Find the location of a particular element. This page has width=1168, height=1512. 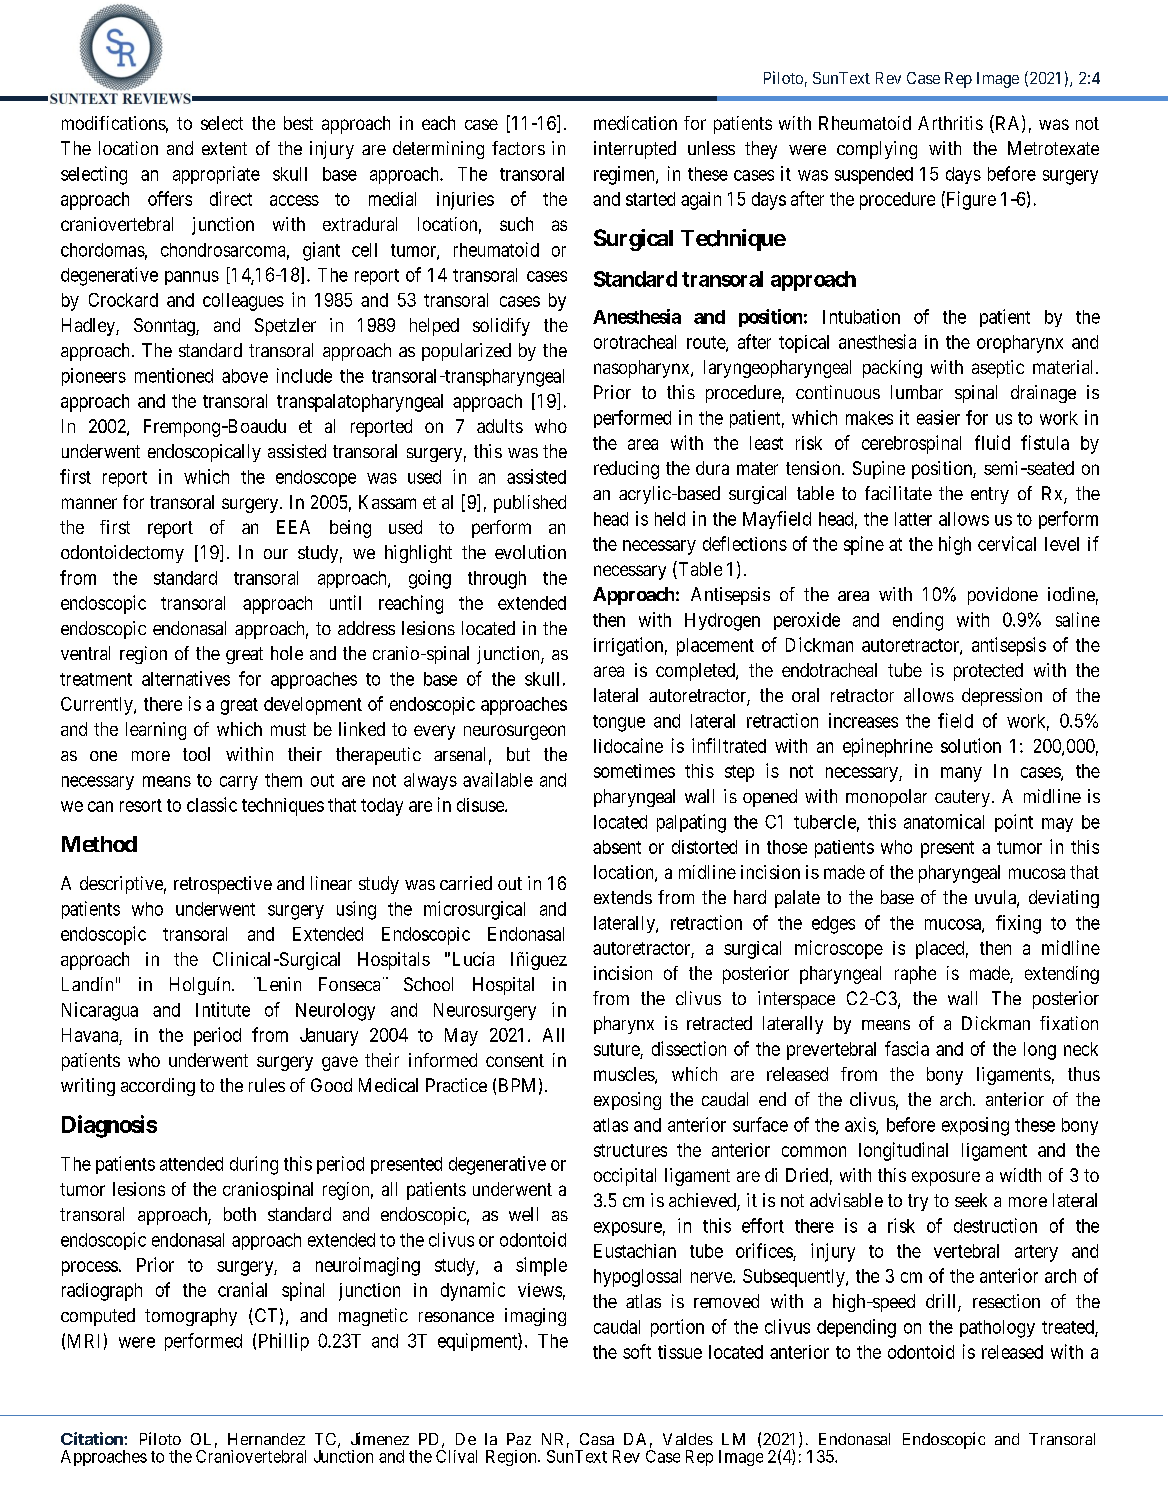

fascia is located at coordinates (907, 1048).
